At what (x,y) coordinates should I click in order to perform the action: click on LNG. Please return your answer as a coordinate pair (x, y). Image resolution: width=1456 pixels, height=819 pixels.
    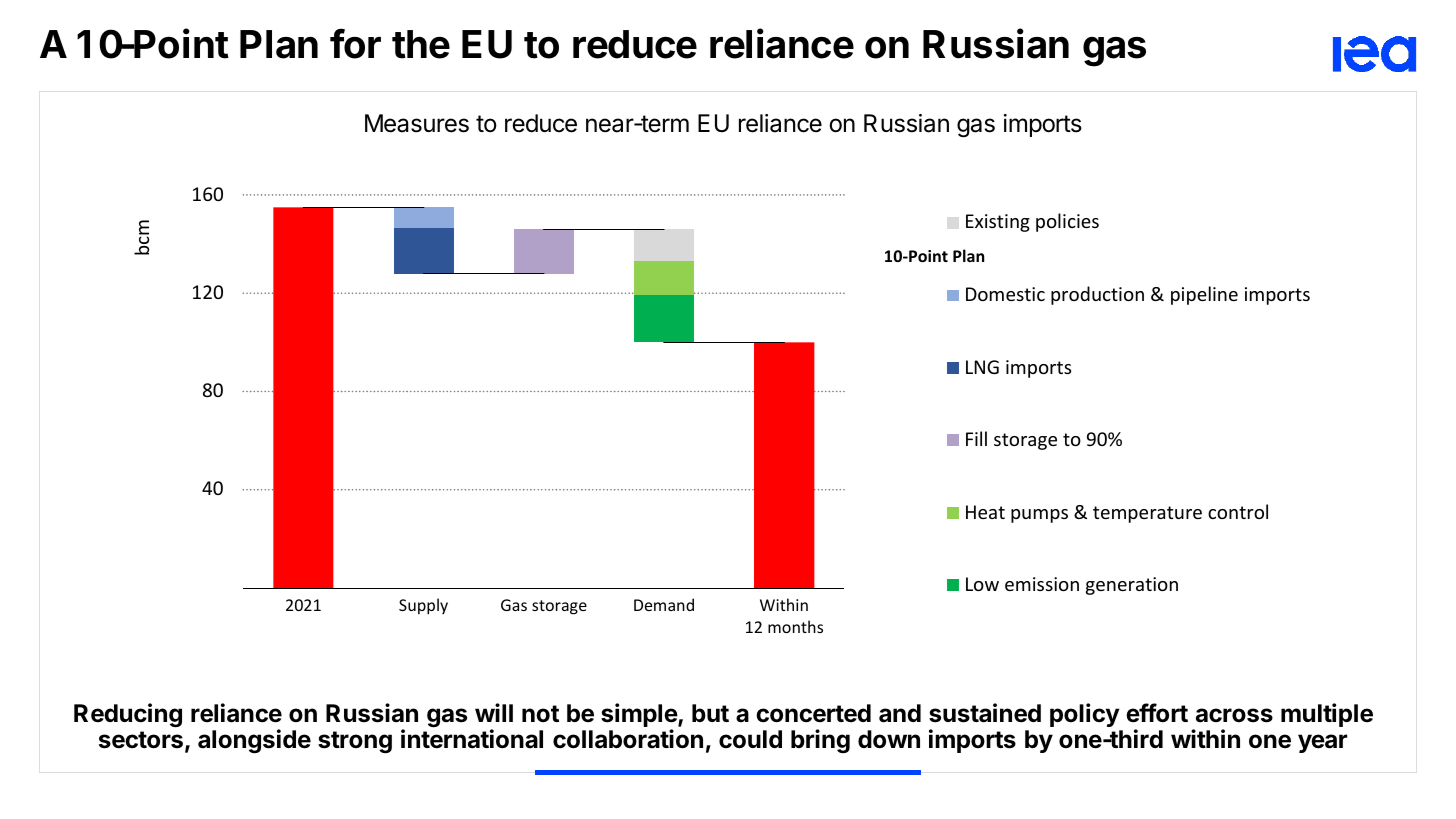
    Looking at the image, I should click on (982, 367).
